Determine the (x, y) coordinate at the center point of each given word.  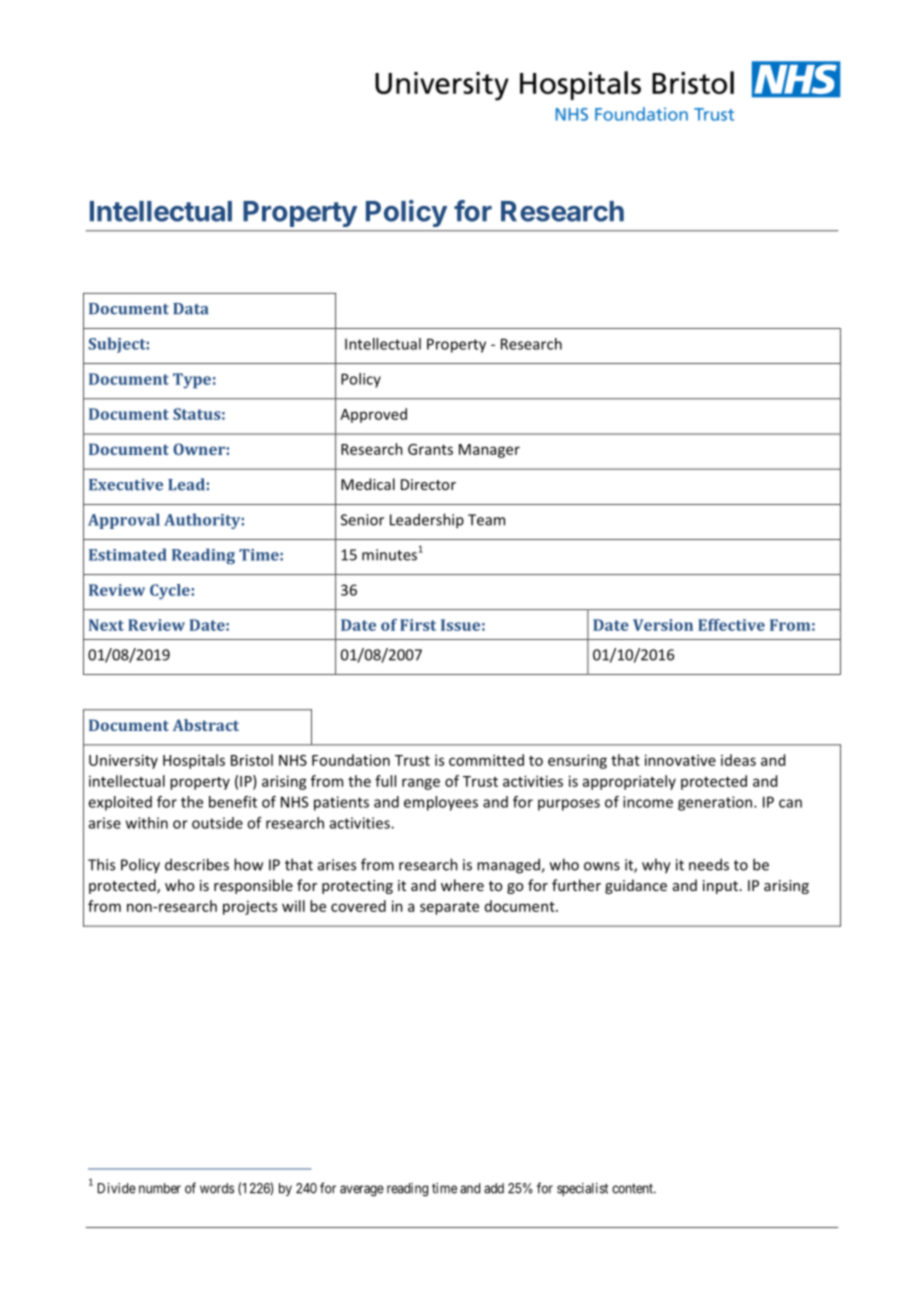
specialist (582, 1189)
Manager (489, 451)
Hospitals (194, 761)
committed (486, 760)
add (494, 1188)
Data (190, 309)
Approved (373, 415)
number (160, 1188)
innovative (680, 760)
